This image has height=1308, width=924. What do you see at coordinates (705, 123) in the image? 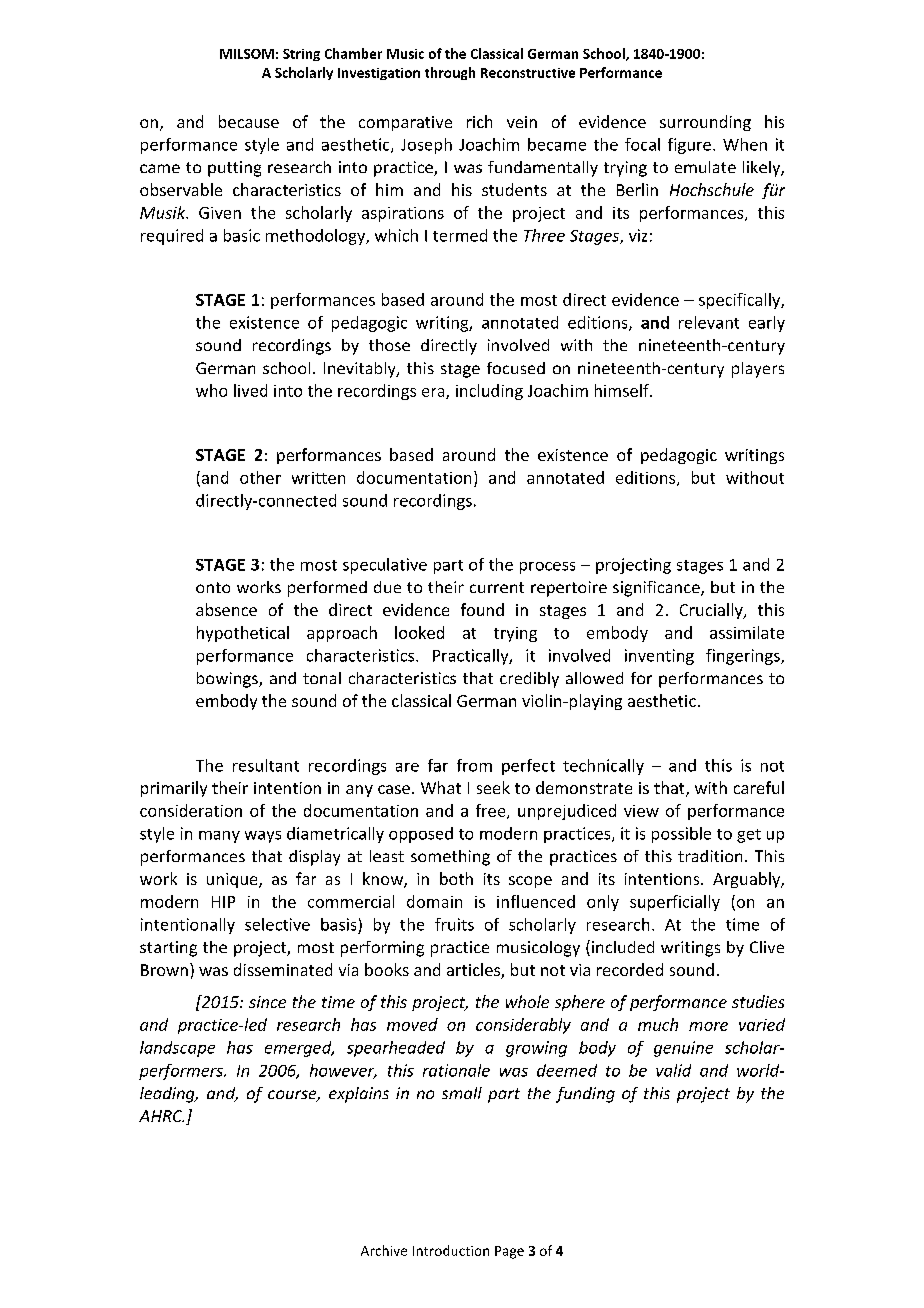
I see `surrounding` at bounding box center [705, 123].
